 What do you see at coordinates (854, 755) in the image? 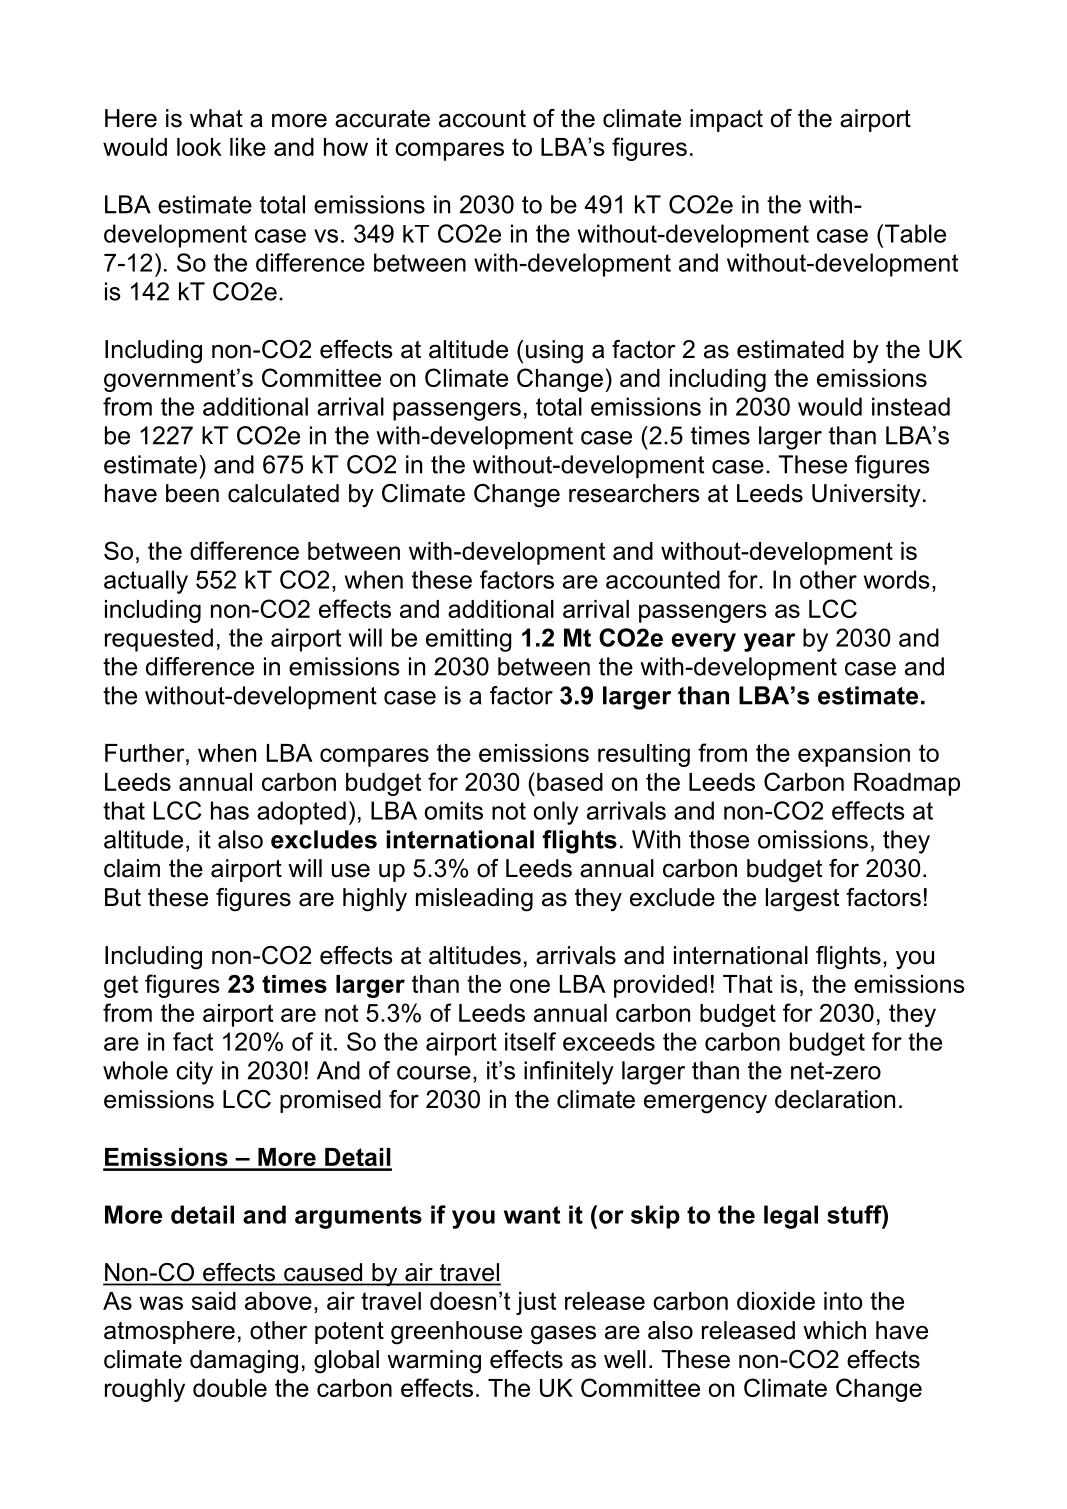
I see `expansion` at bounding box center [854, 755].
